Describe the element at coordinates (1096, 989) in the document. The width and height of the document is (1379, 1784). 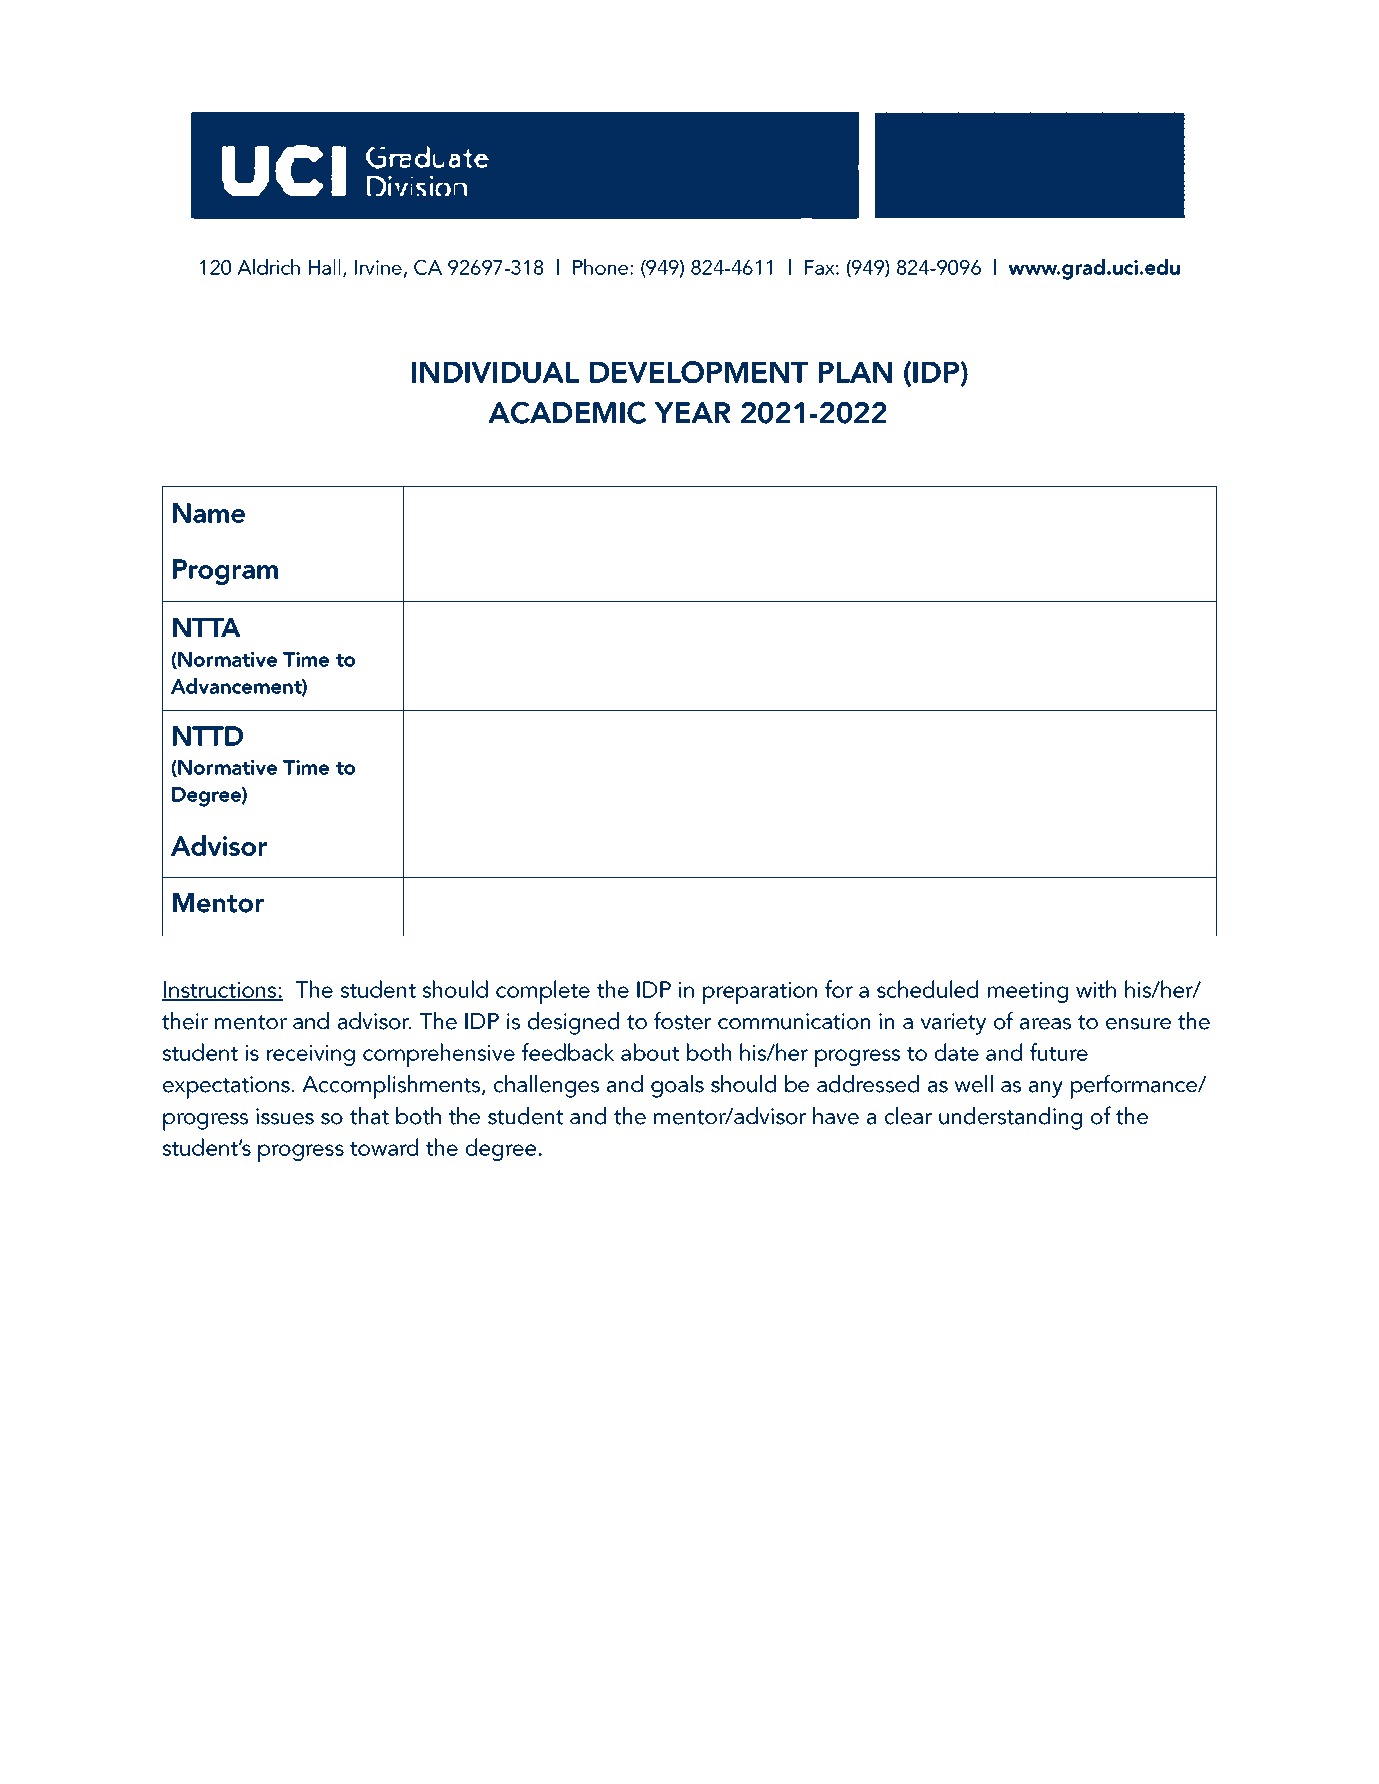
I see `with` at that location.
